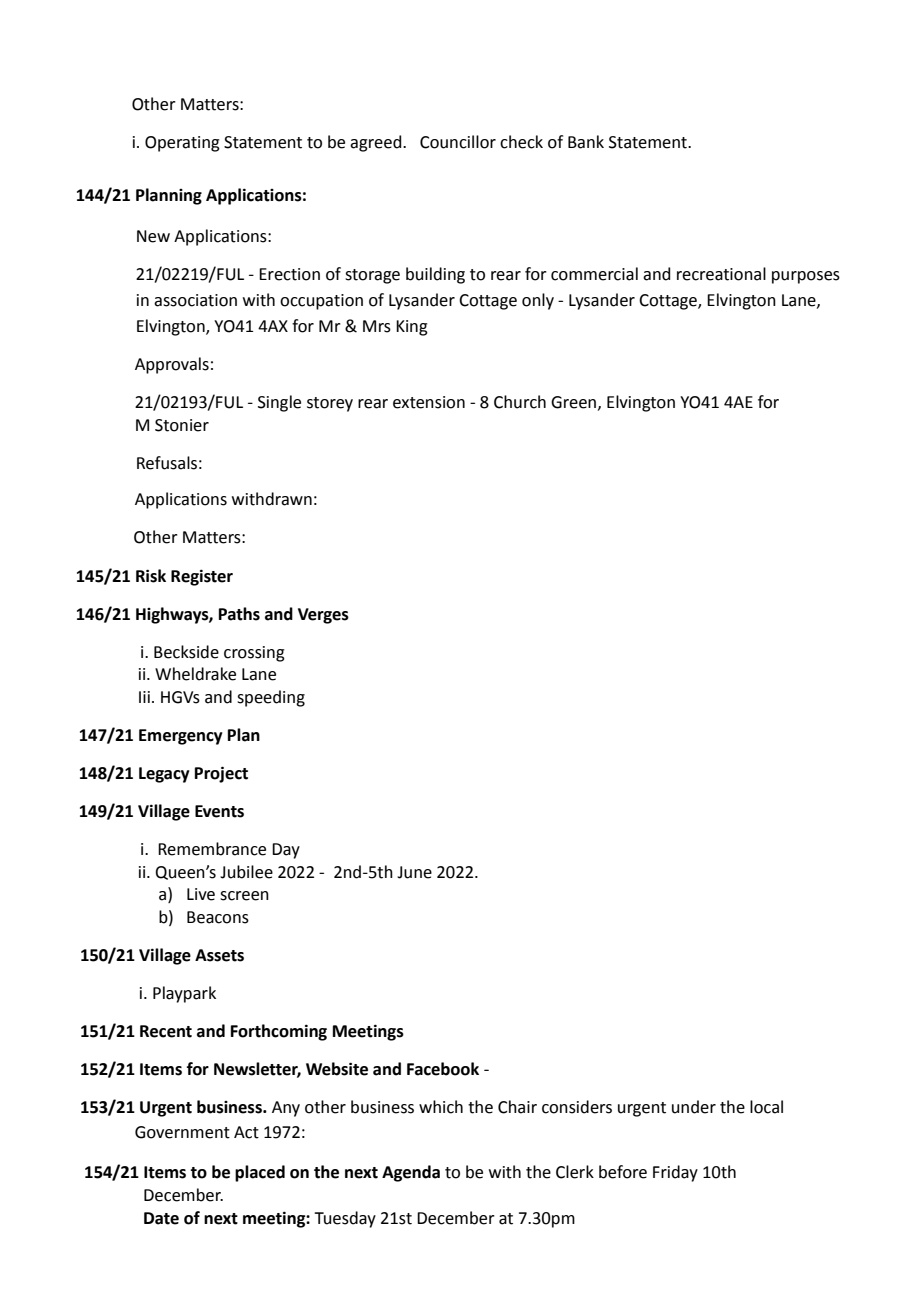  What do you see at coordinates (520, 402) in the page?
I see `Church` at bounding box center [520, 402].
